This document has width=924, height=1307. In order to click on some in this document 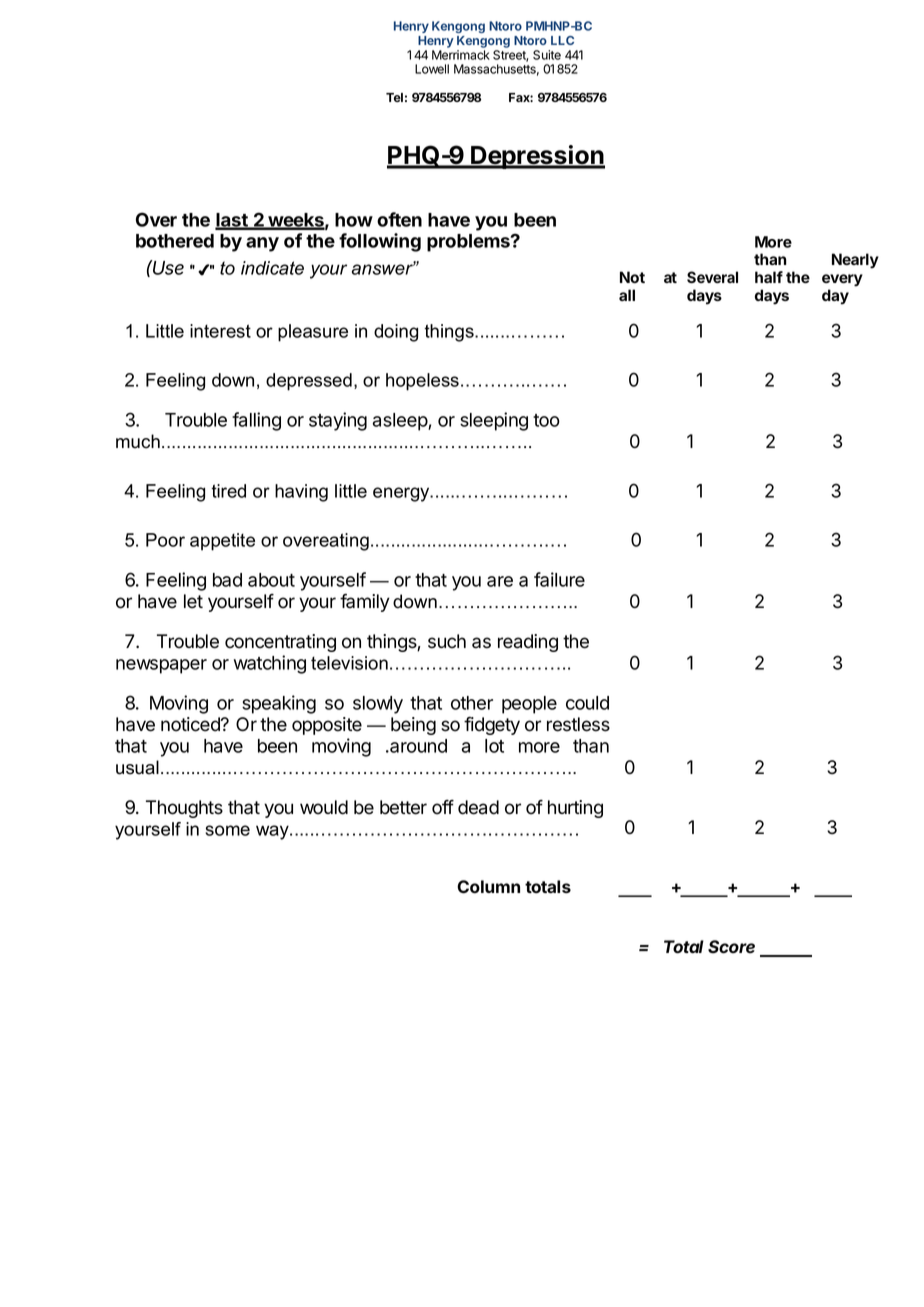, I will do `click(227, 830)`.
